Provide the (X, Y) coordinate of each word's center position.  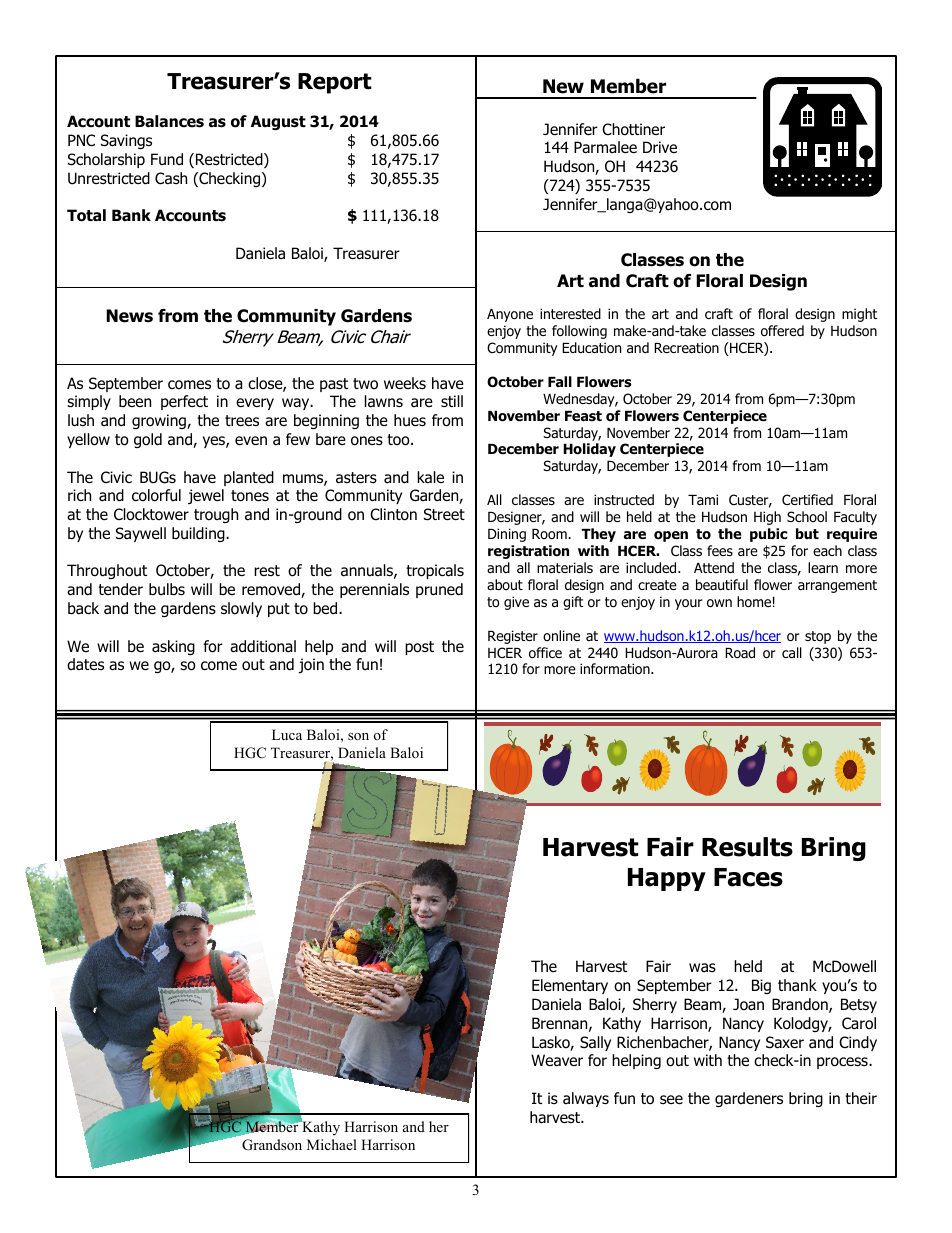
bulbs (167, 589)
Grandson (272, 1145)
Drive (660, 147)
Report (335, 83)
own (719, 603)
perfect (184, 402)
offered (782, 331)
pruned (439, 590)
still (452, 401)
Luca (287, 734)
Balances (169, 121)
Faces (748, 877)
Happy (667, 879)
